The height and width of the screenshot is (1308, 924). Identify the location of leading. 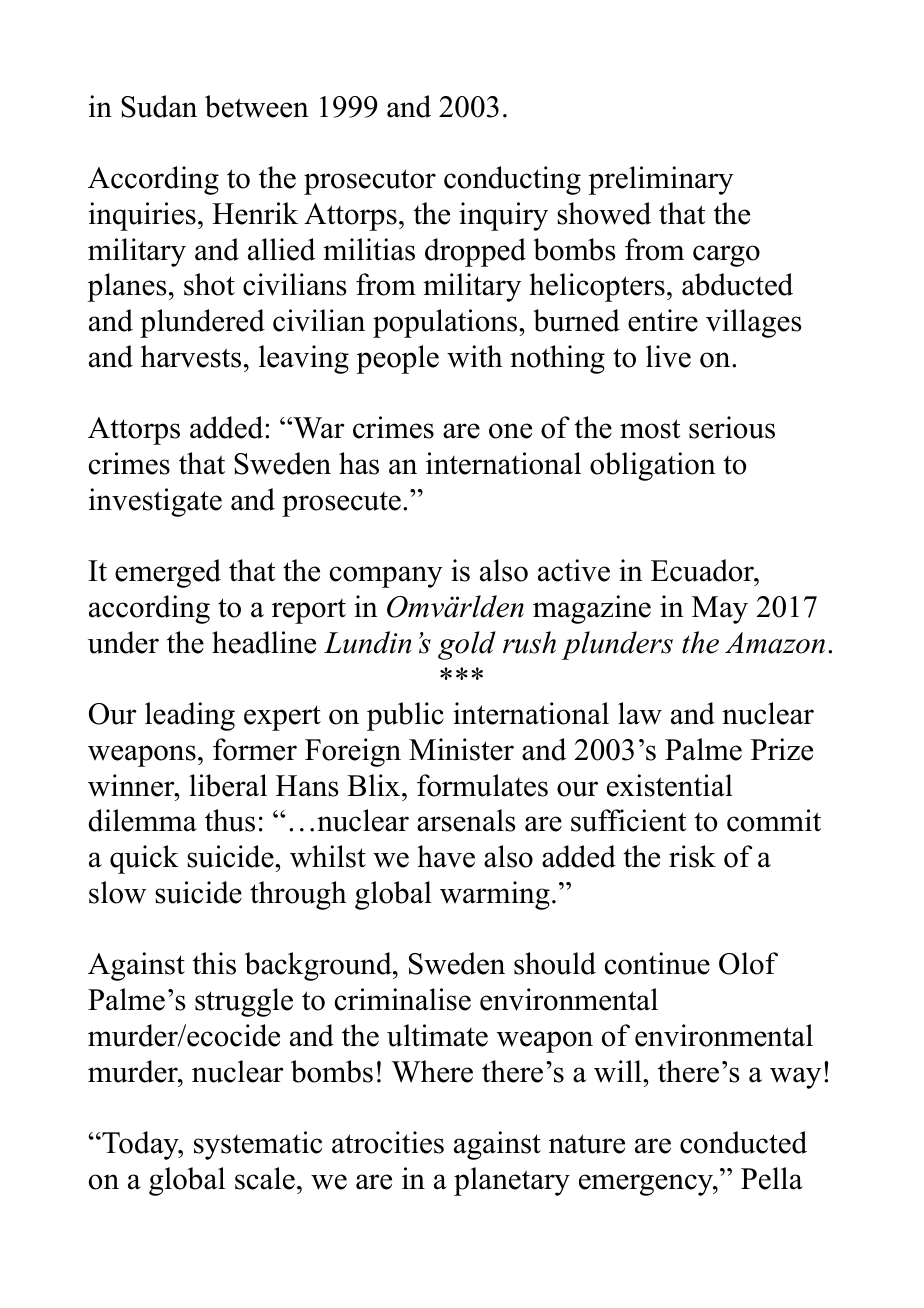
(190, 716).
